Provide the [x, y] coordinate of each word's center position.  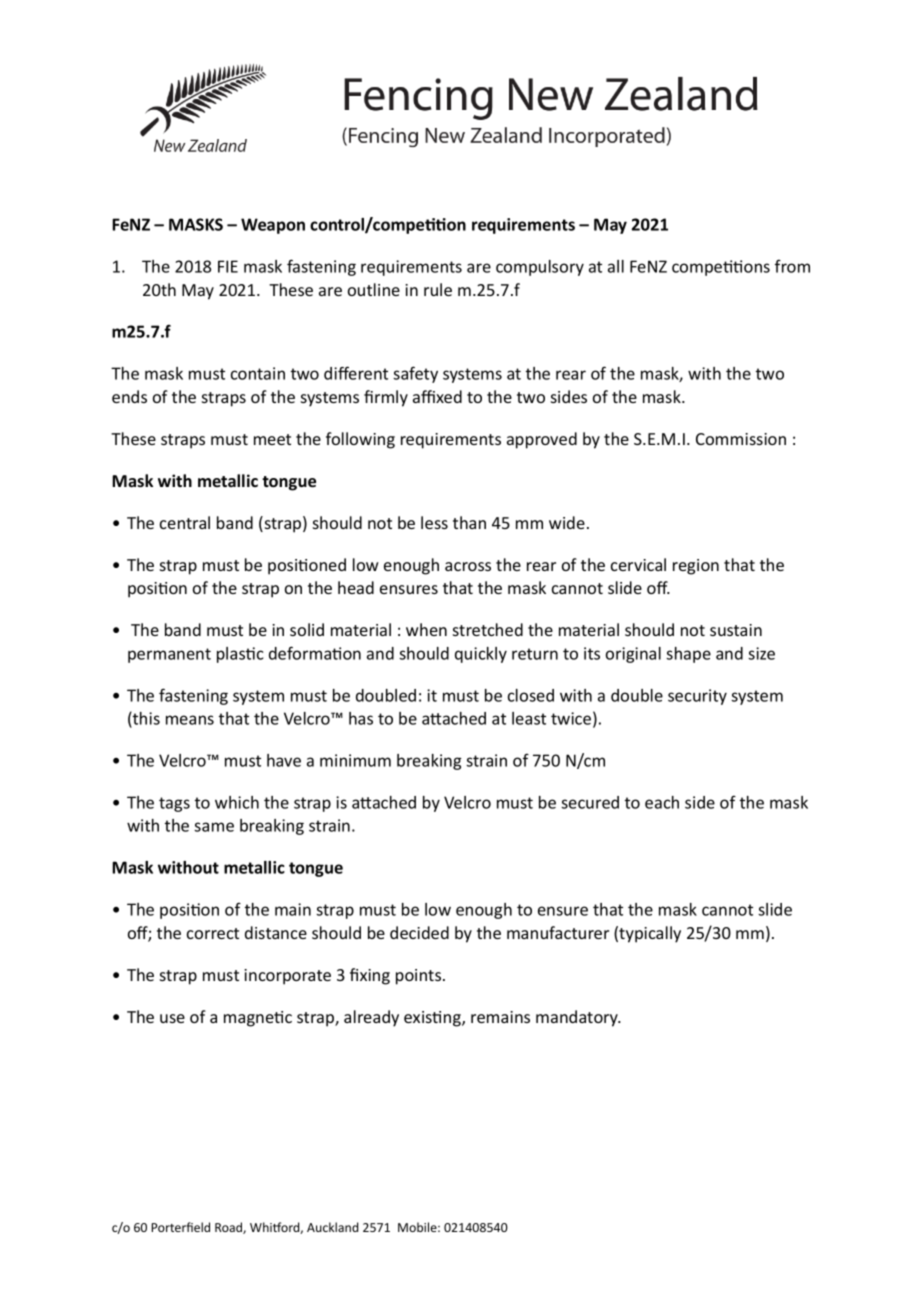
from [792, 266]
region [696, 567]
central [185, 522]
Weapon [273, 226]
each [662, 802]
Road [229, 1228]
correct [213, 933]
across [468, 566]
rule [438, 289]
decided [419, 932]
